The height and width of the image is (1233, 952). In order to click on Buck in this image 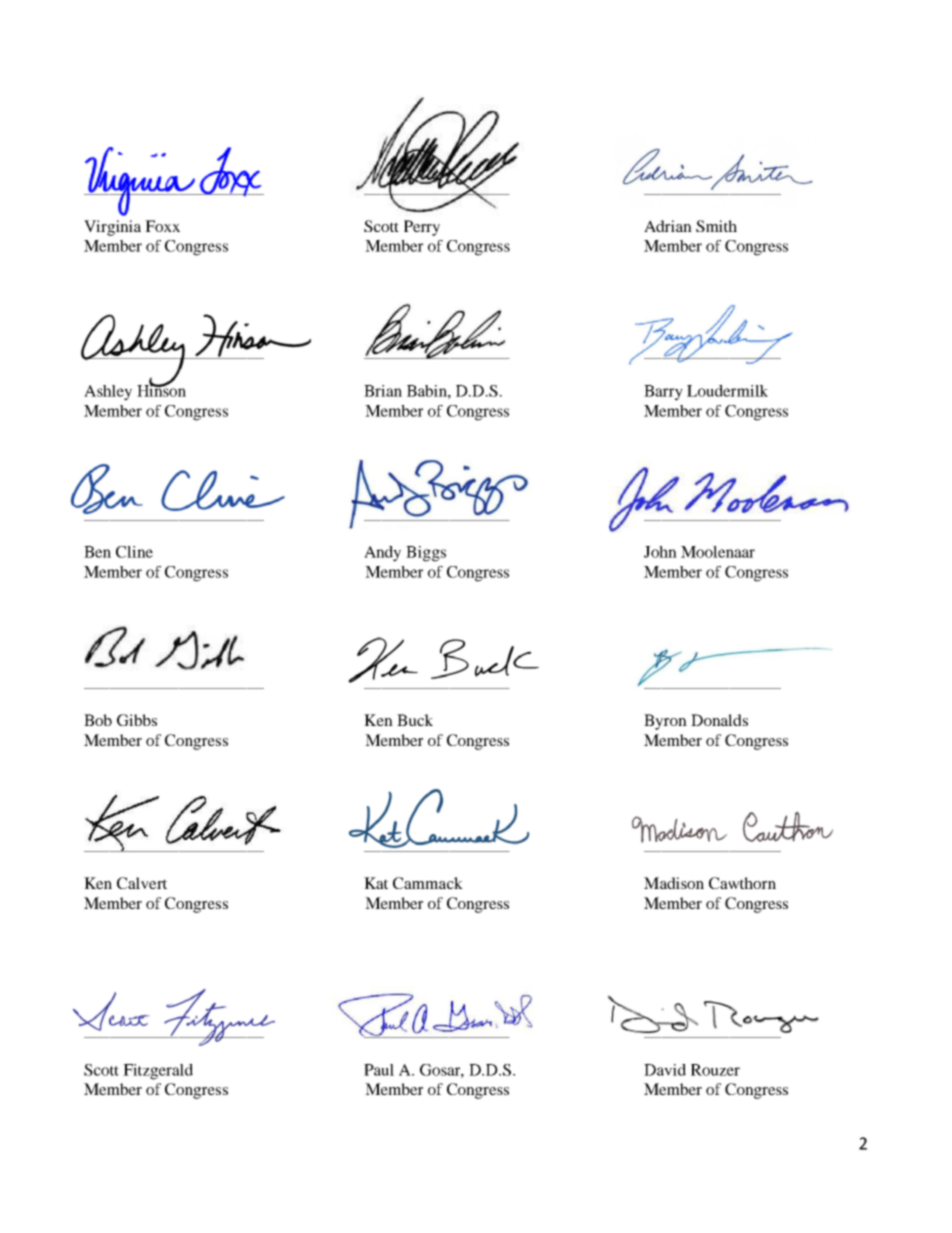, I will do `click(415, 720)`.
